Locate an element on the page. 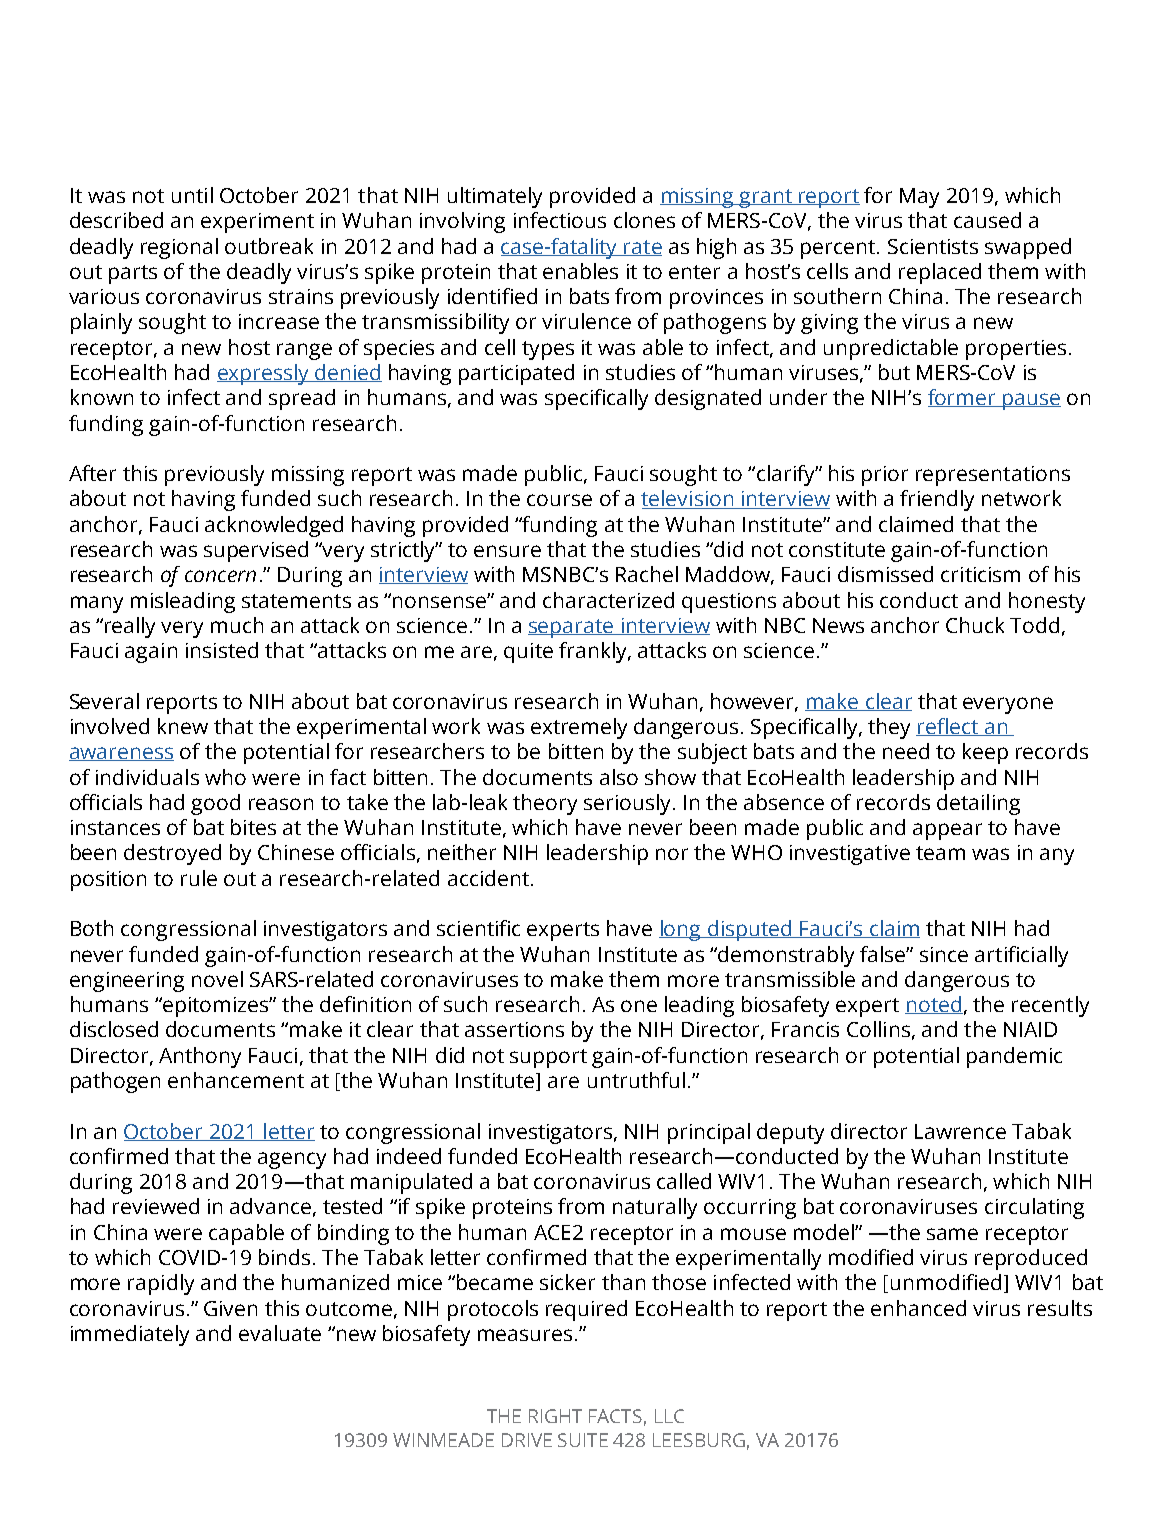 The height and width of the page is (1517, 1172). evaluate is located at coordinates (280, 1333).
